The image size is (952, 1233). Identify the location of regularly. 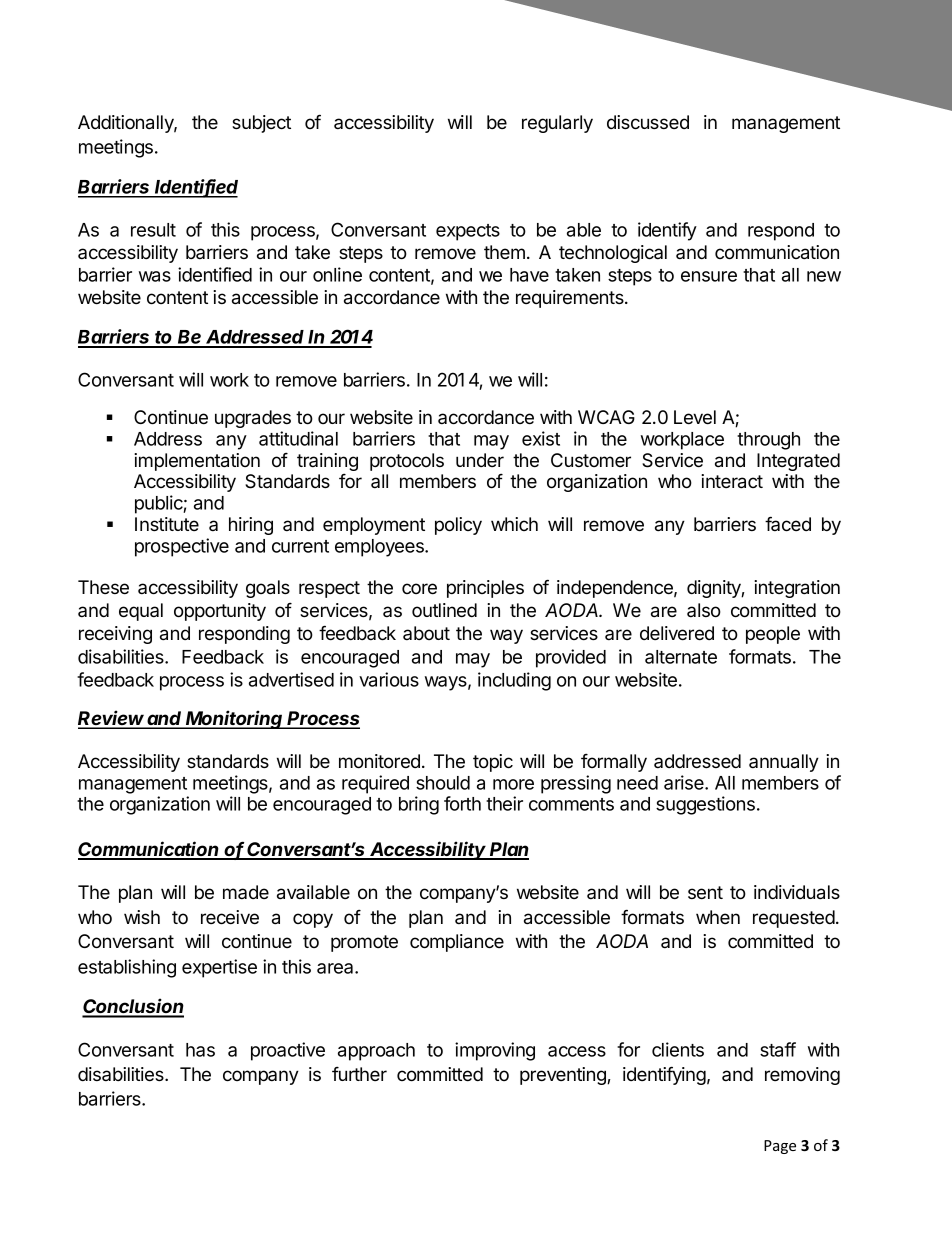
(557, 124).
